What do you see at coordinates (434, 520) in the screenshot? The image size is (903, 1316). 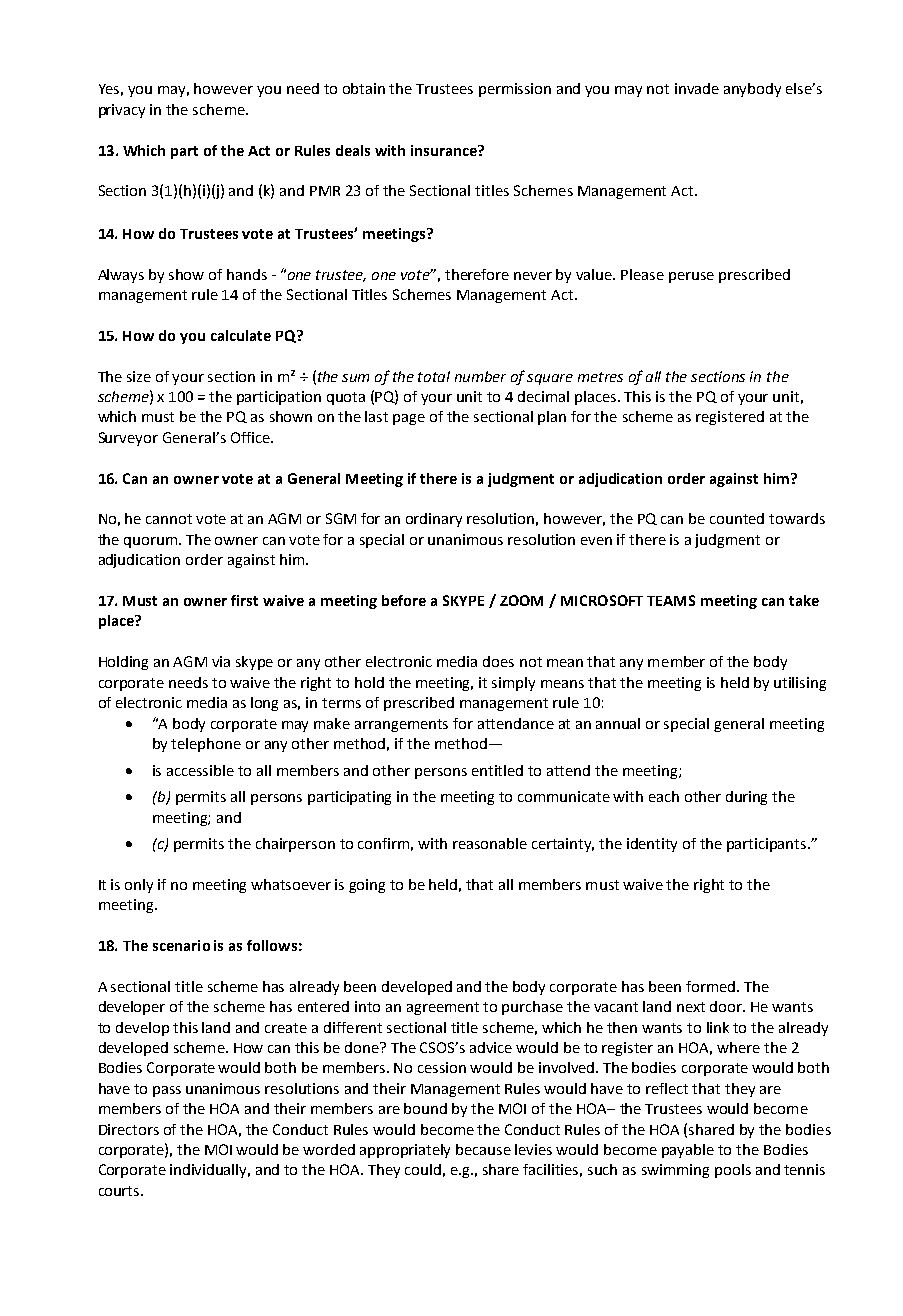 I see `ordinary` at bounding box center [434, 520].
